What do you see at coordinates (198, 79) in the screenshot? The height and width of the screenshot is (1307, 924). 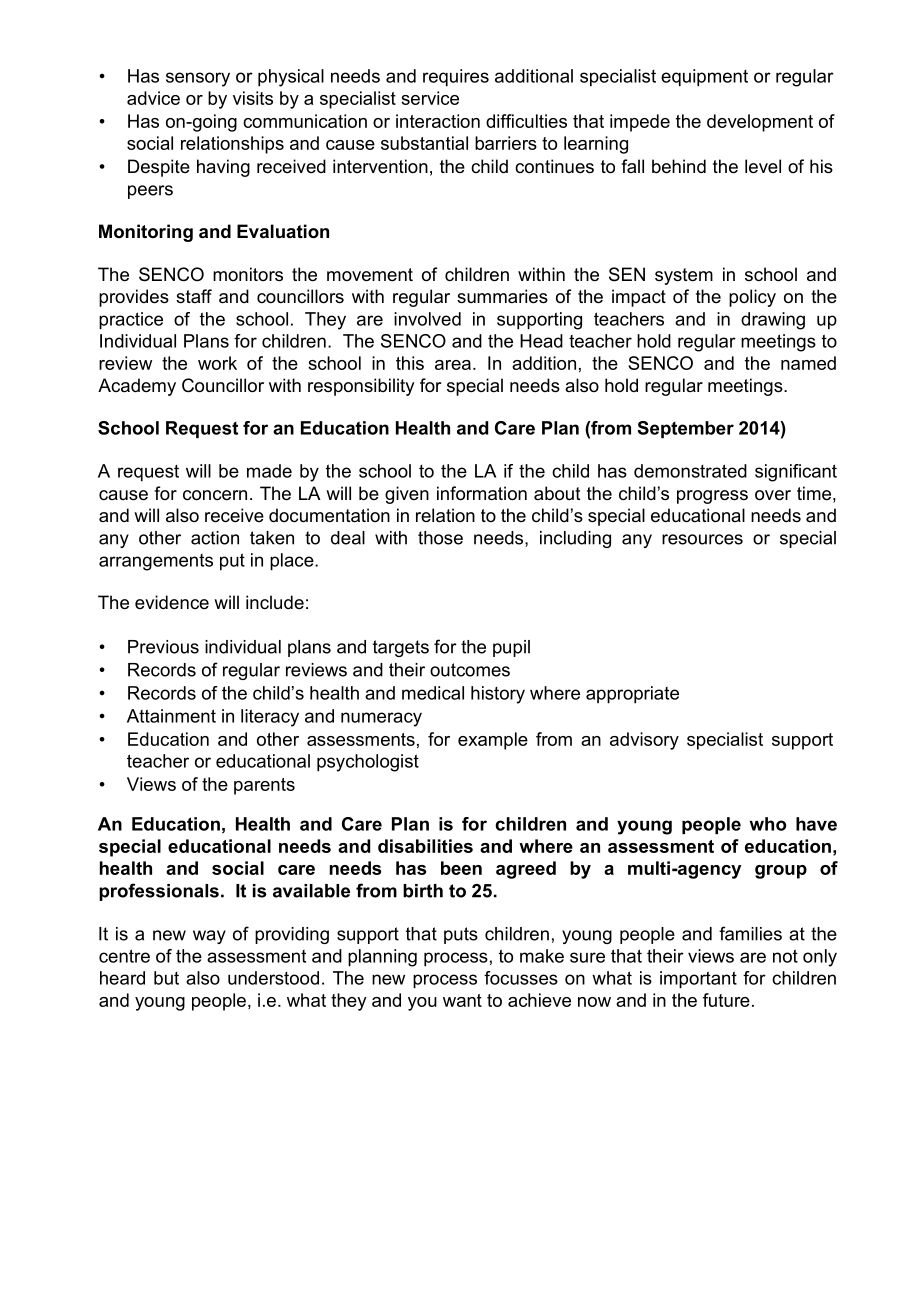 I see `sensory` at bounding box center [198, 79].
